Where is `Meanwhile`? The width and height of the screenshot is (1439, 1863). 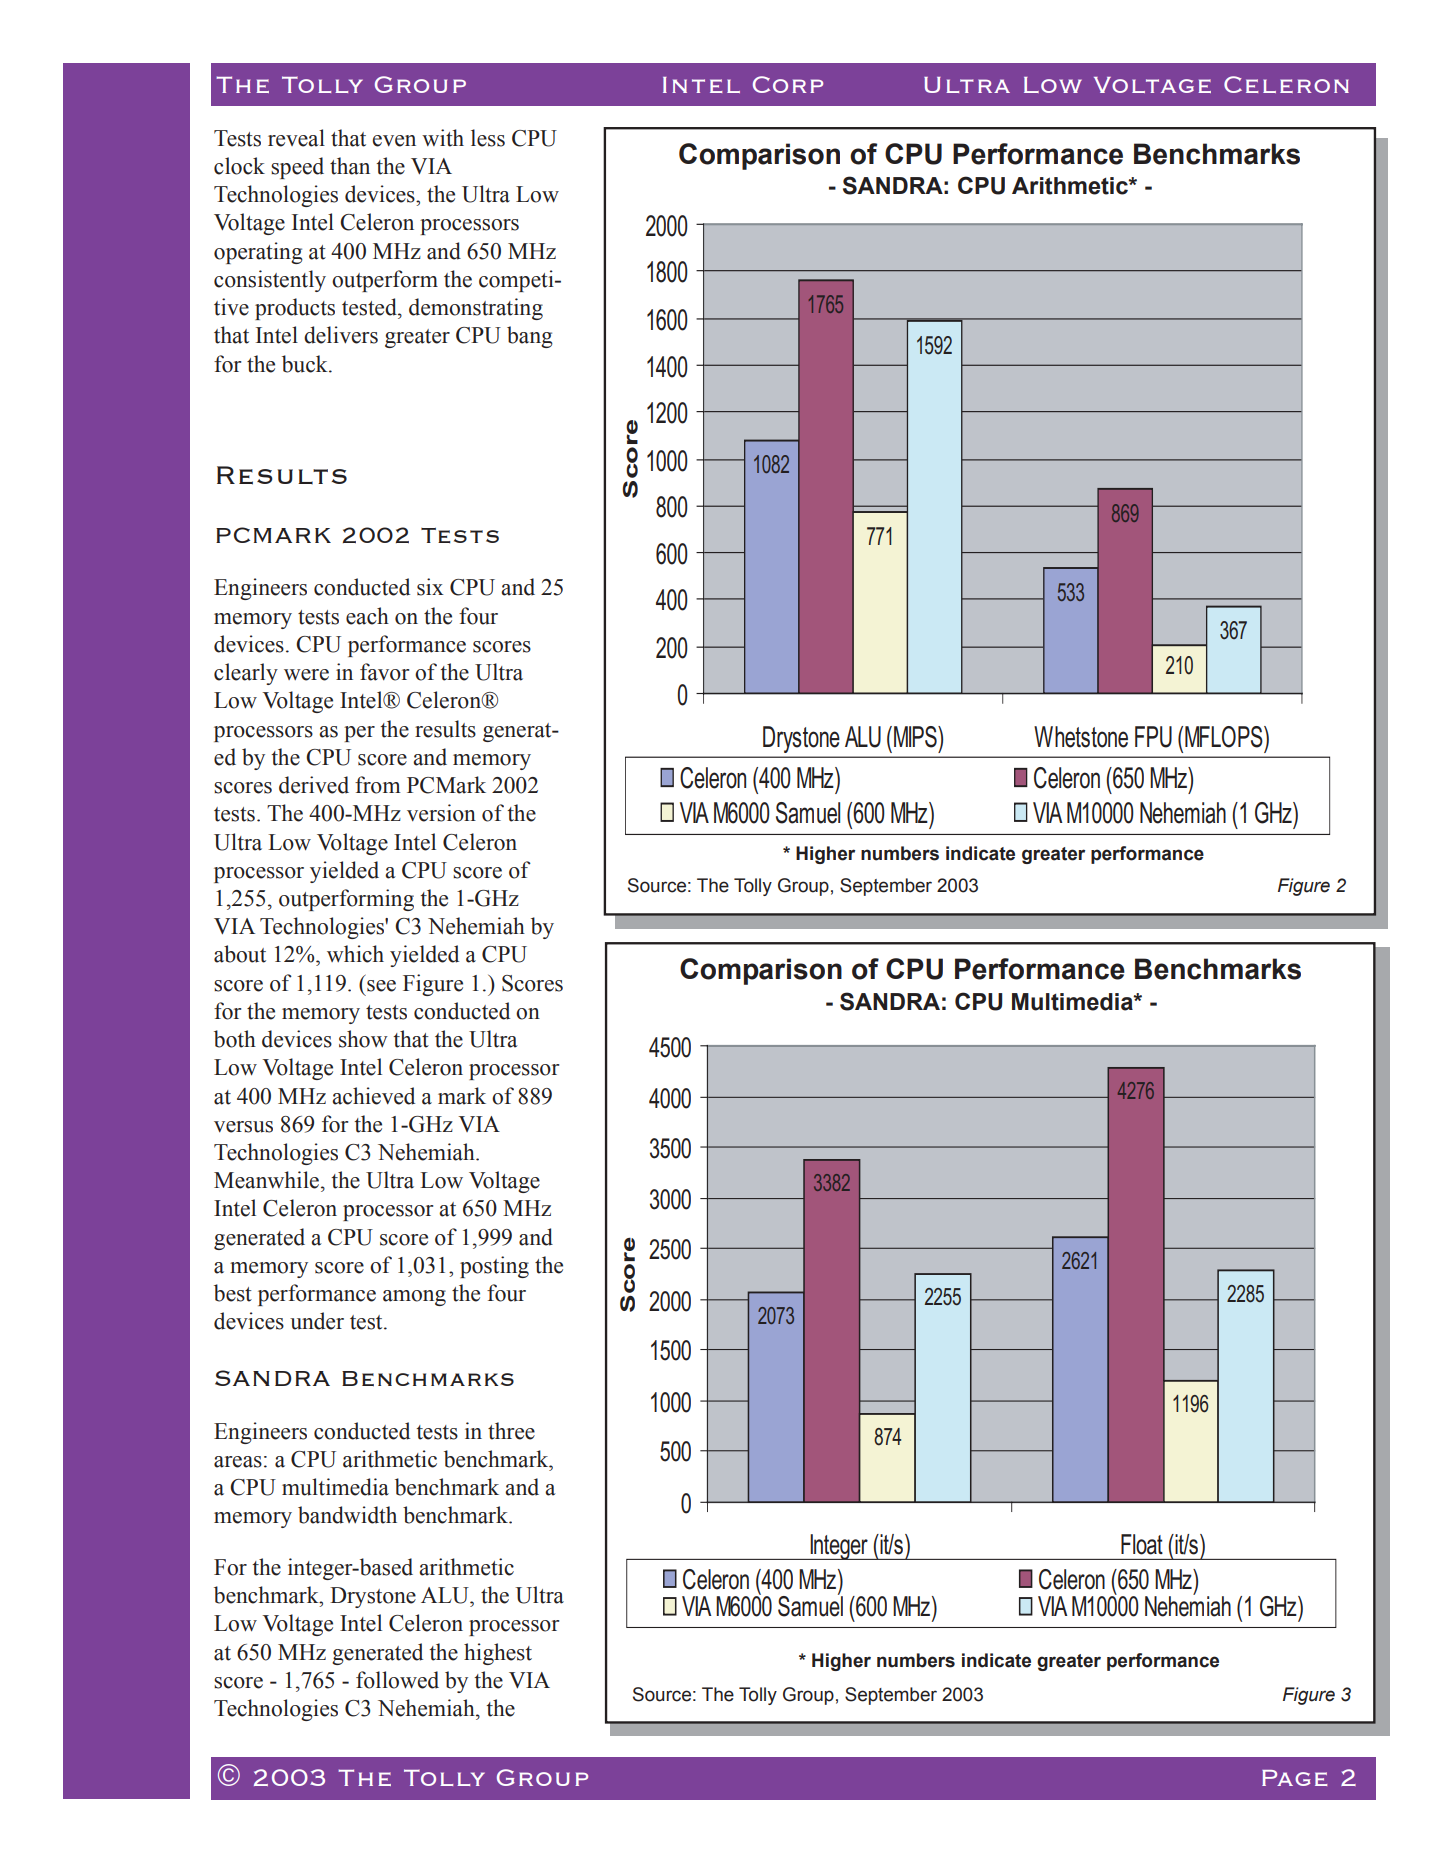 Meanwhile is located at coordinates (268, 1180).
